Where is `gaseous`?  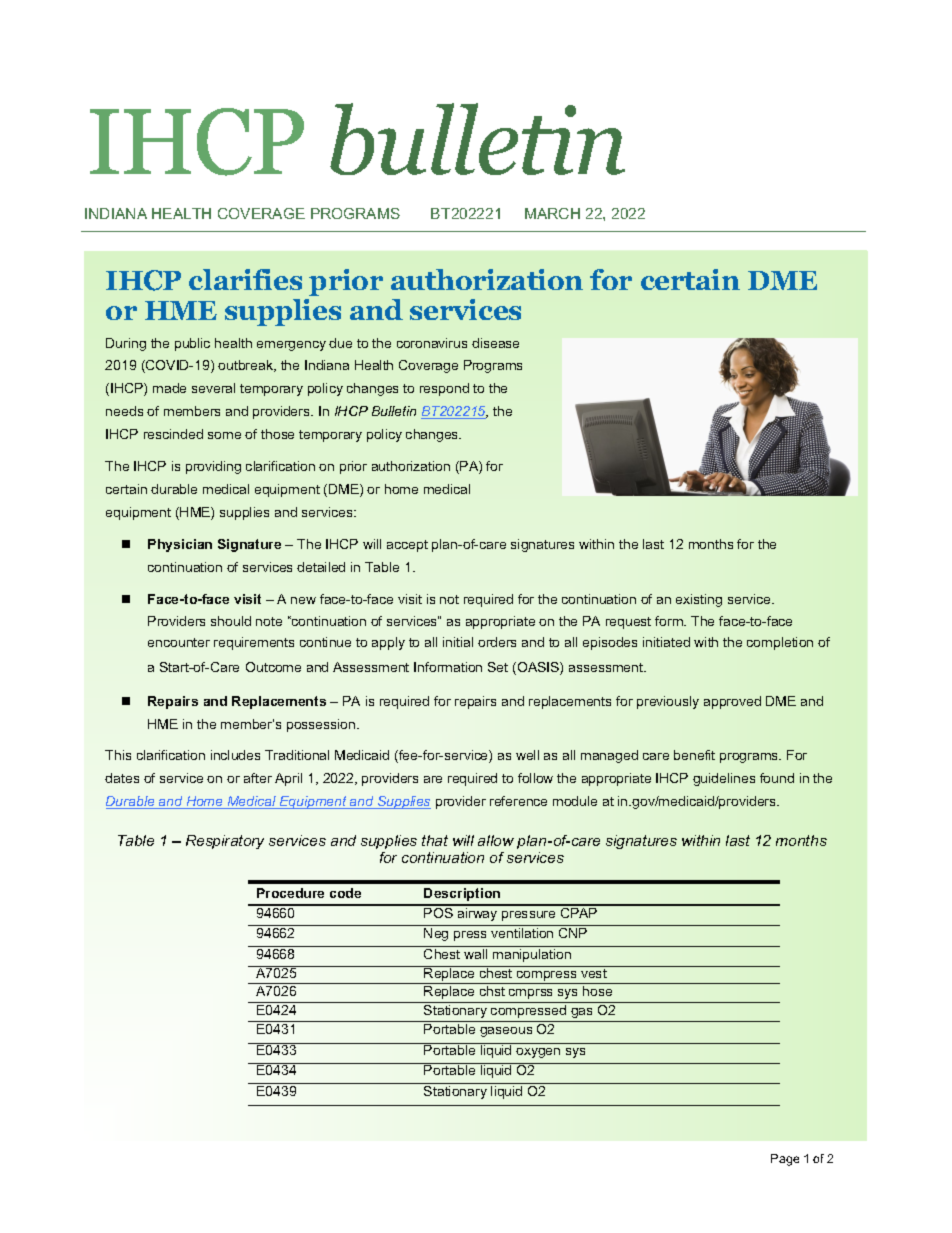
gaseous is located at coordinates (506, 1032).
